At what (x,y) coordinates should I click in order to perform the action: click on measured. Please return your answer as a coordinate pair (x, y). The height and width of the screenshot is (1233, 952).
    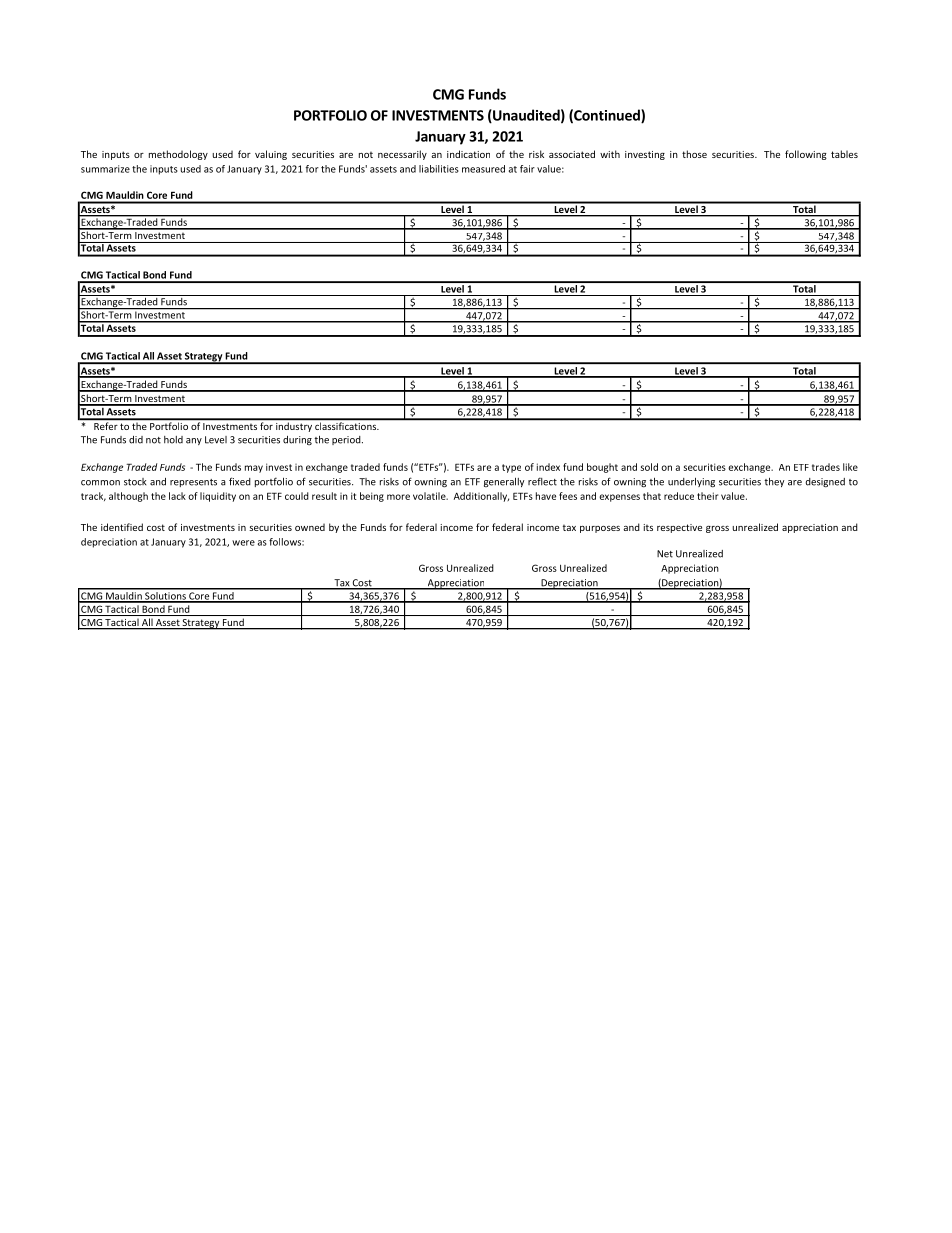
    Looking at the image, I should click on (483, 169).
